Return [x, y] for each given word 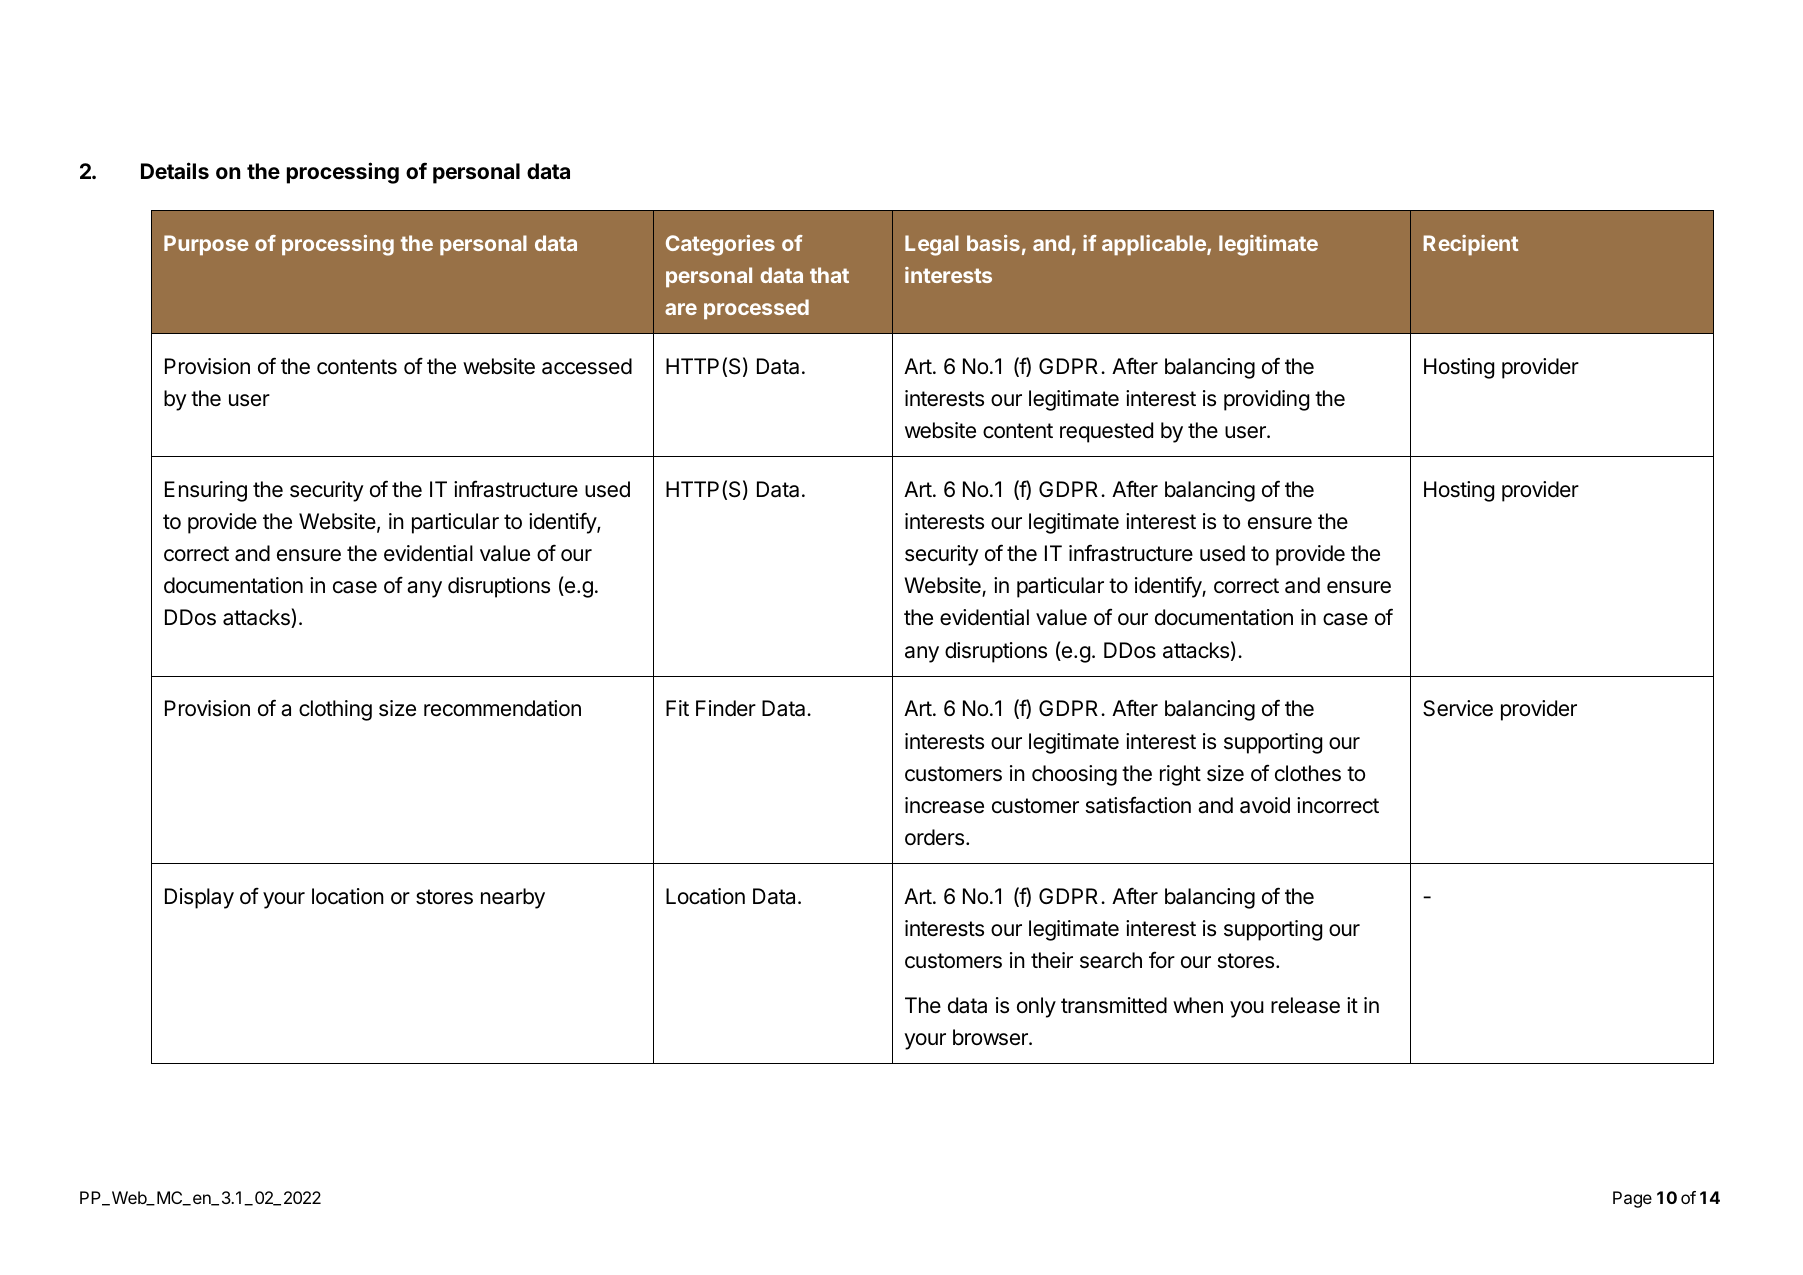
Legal [932, 245]
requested [1106, 432]
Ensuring [206, 491]
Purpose [206, 245]
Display [199, 898]
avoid [1265, 805]
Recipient [1471, 245]
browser [991, 1037]
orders [934, 837]
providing [1266, 400]
